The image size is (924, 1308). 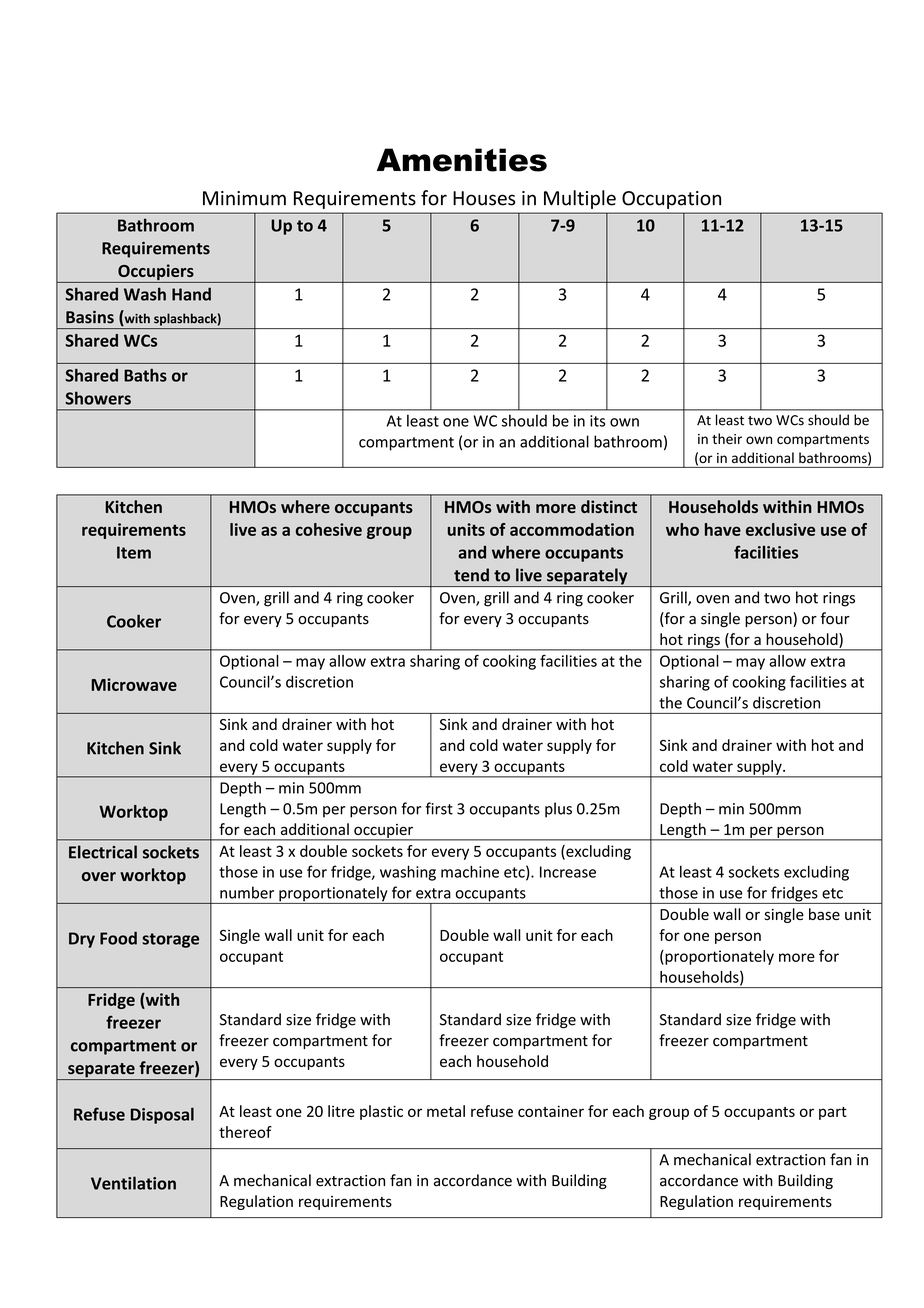 What do you see at coordinates (471, 575) in the screenshot?
I see `tend` at bounding box center [471, 575].
